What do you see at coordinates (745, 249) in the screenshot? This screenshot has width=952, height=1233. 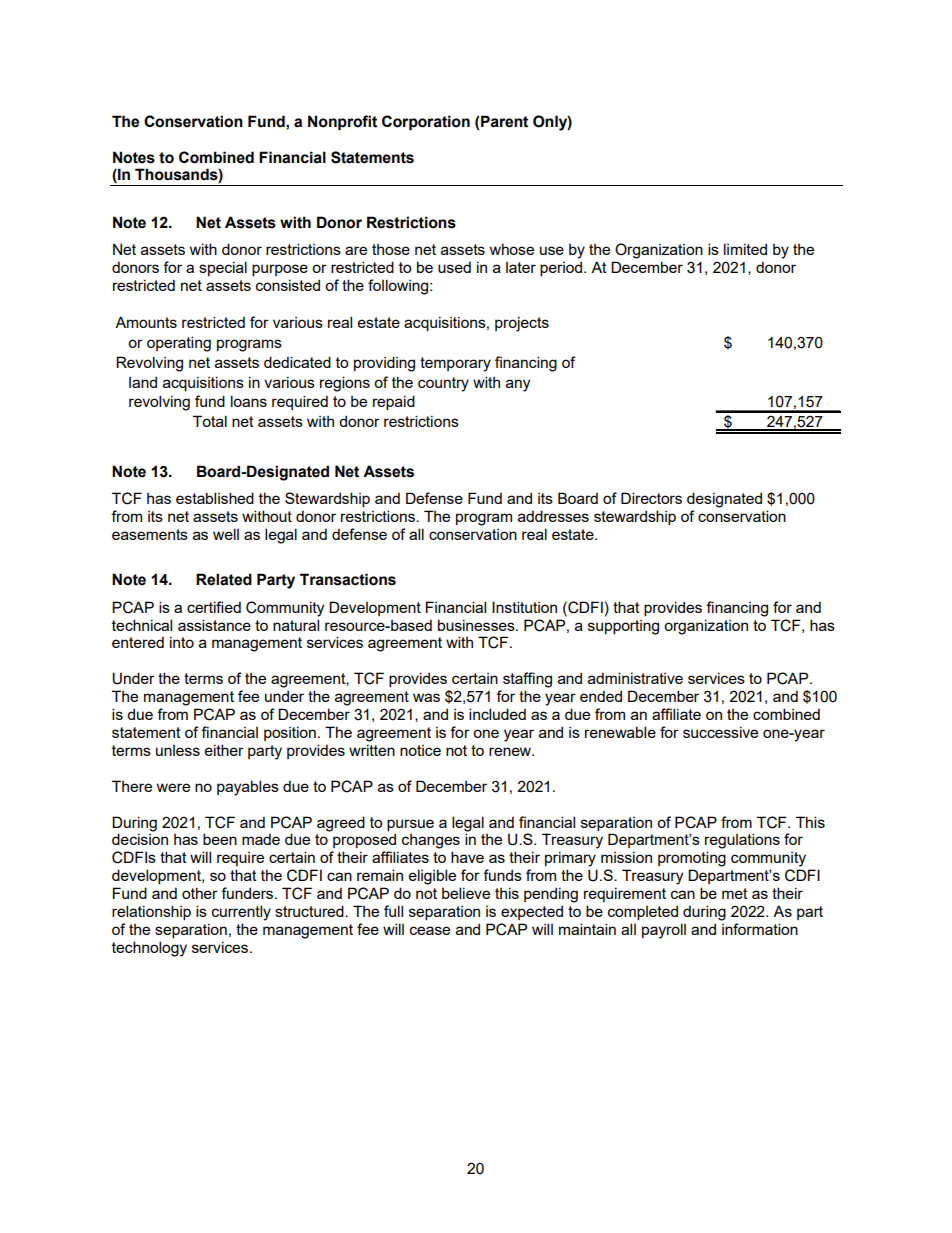 I see `limited` at bounding box center [745, 249].
